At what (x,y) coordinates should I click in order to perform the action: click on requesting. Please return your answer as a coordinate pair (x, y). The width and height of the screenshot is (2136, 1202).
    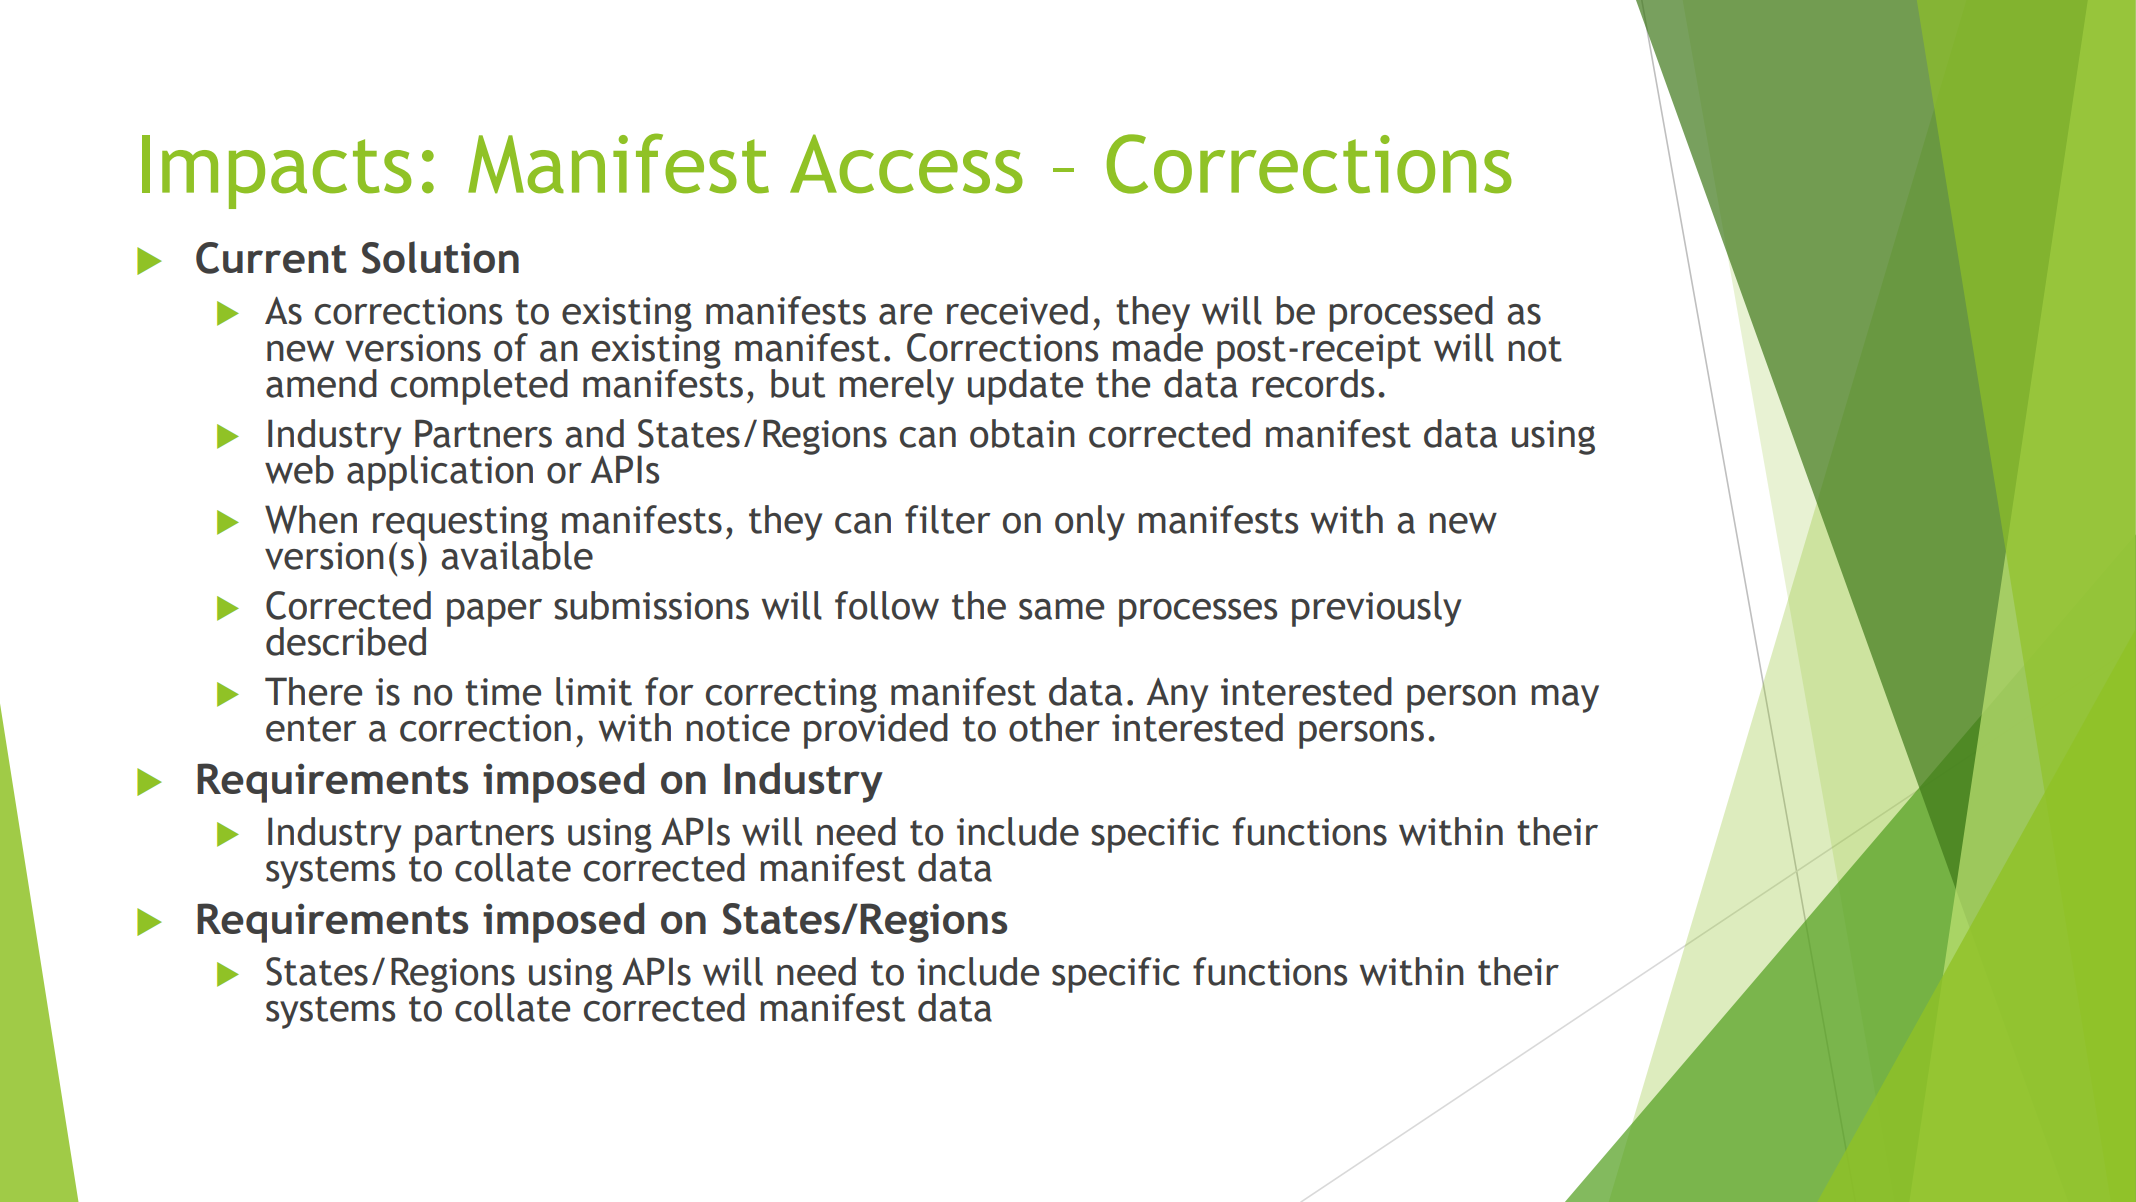
    Looking at the image, I should click on (460, 524).
